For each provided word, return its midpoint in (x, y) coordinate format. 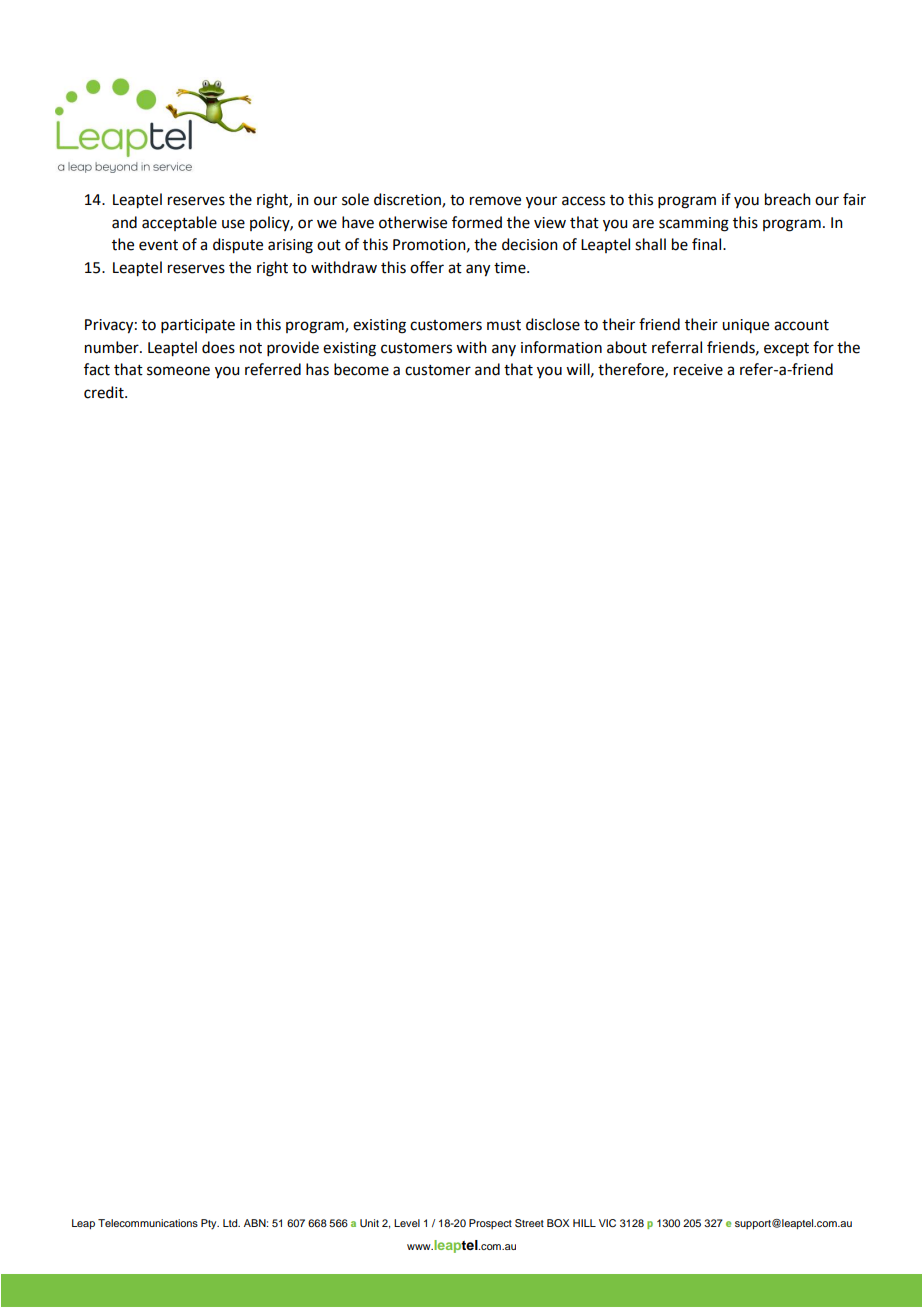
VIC (607, 1223)
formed (477, 222)
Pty (210, 1224)
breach (788, 199)
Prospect (490, 1224)
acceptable (179, 223)
